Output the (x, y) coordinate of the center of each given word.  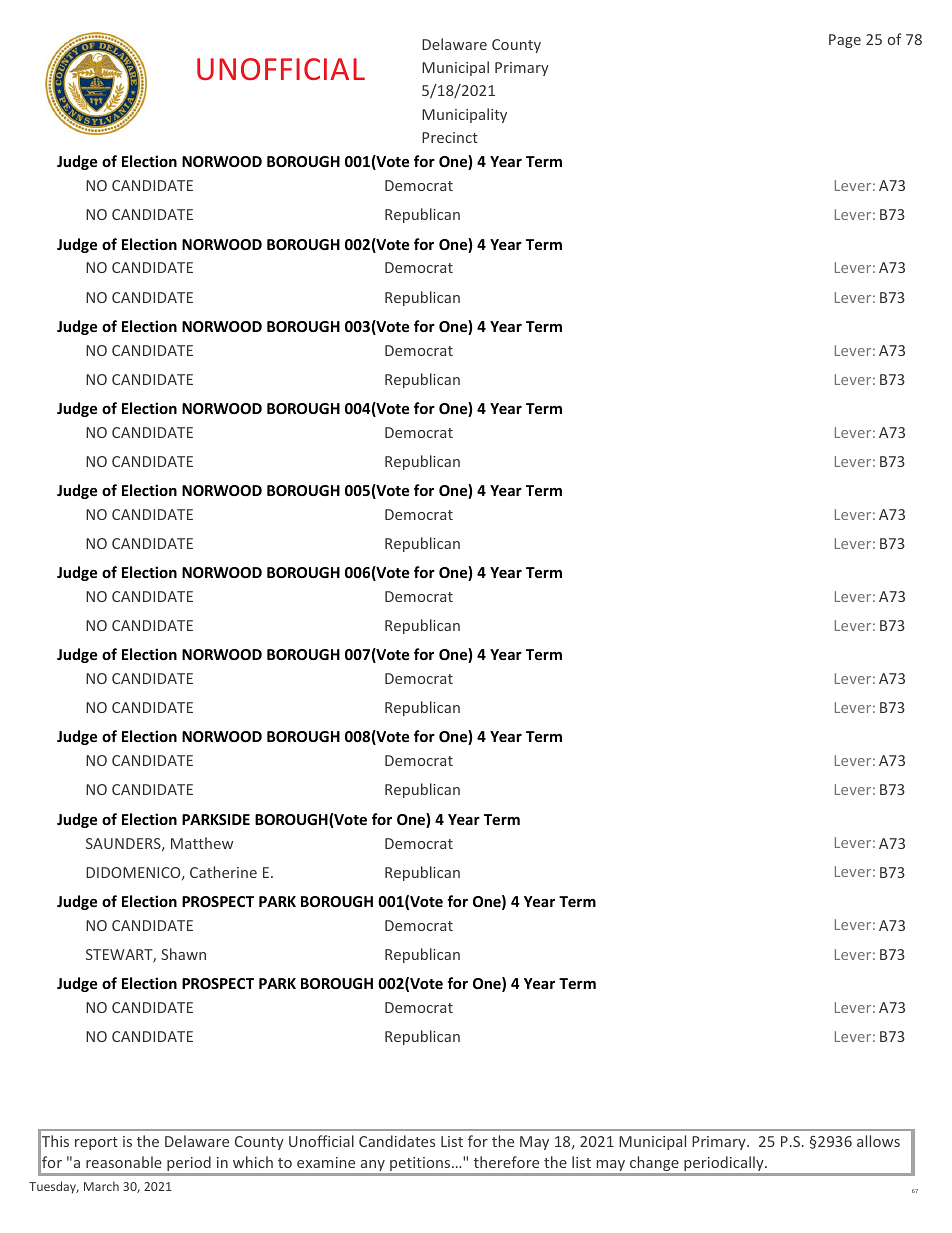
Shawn (183, 954)
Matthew (202, 843)
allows (878, 1141)
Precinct (450, 137)
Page (845, 41)
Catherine (223, 872)
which (253, 1162)
